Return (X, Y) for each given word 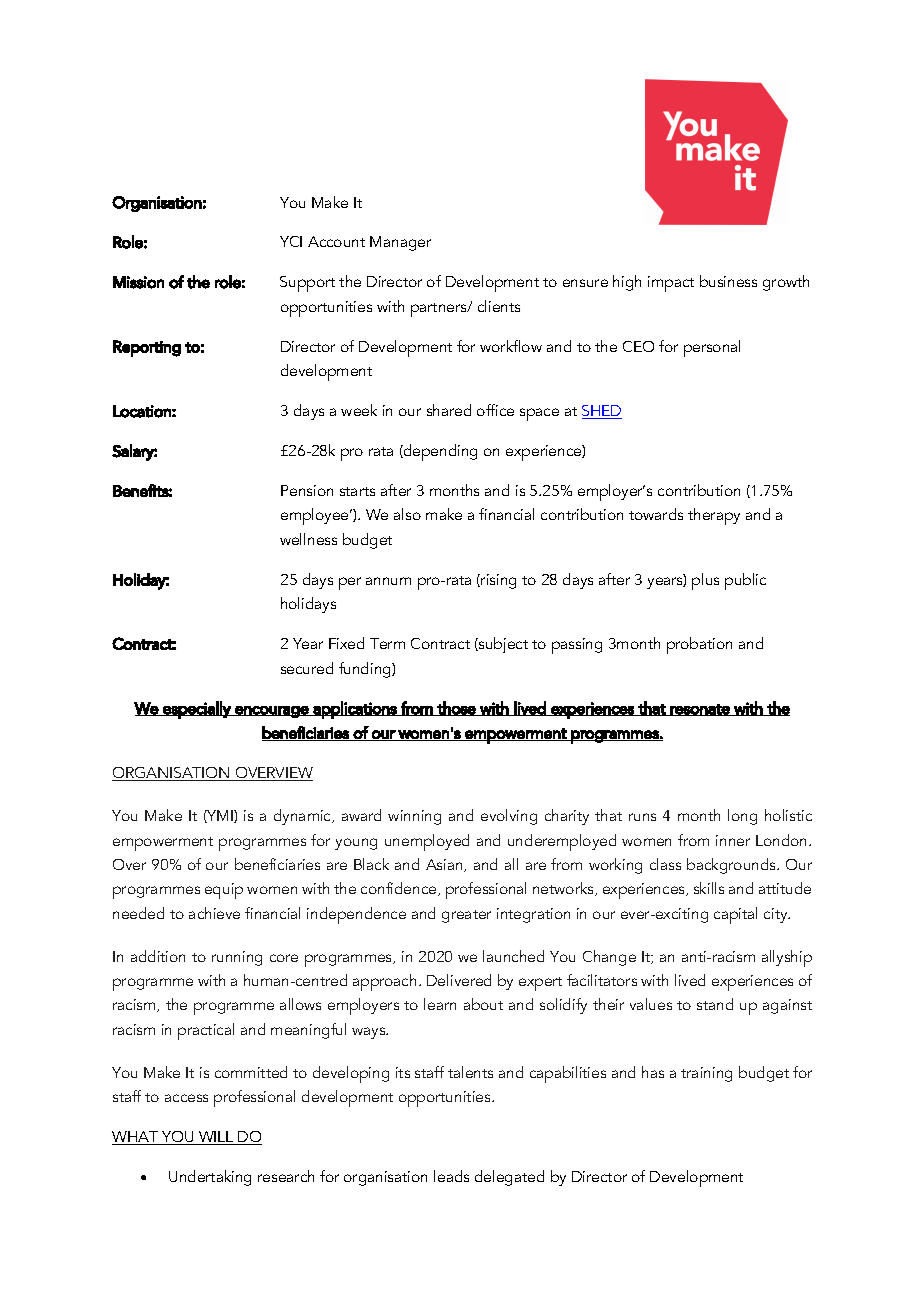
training (706, 1074)
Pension (307, 490)
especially (197, 710)
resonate (700, 710)
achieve (214, 913)
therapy (714, 516)
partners (440, 310)
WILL (216, 1138)
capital (735, 915)
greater (466, 916)
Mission (138, 282)
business (728, 281)
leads (451, 1176)
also (407, 514)
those (456, 708)
